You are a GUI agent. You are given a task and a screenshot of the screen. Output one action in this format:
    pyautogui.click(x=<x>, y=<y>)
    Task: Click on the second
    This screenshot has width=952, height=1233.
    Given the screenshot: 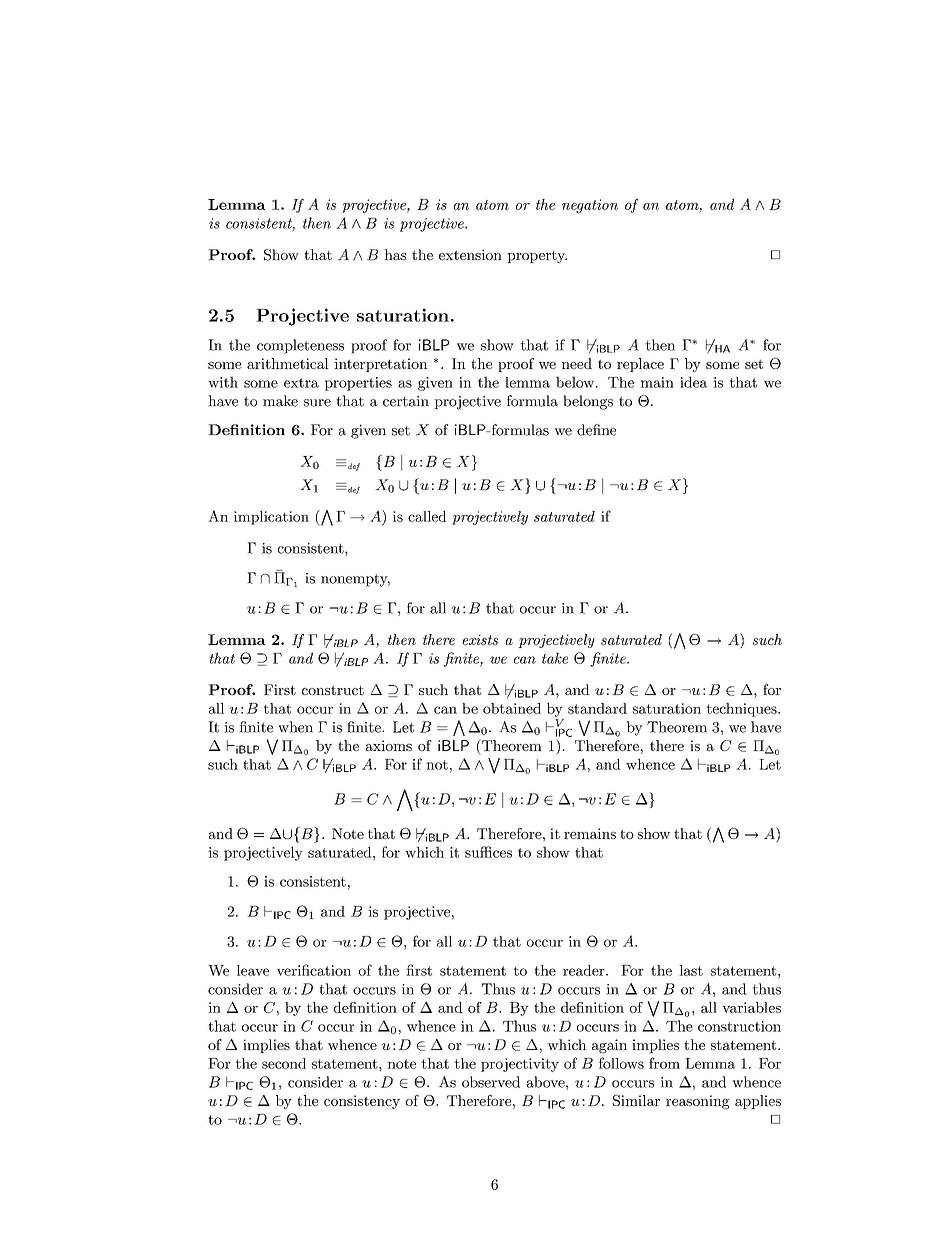 What is the action you would take?
    pyautogui.click(x=284, y=1063)
